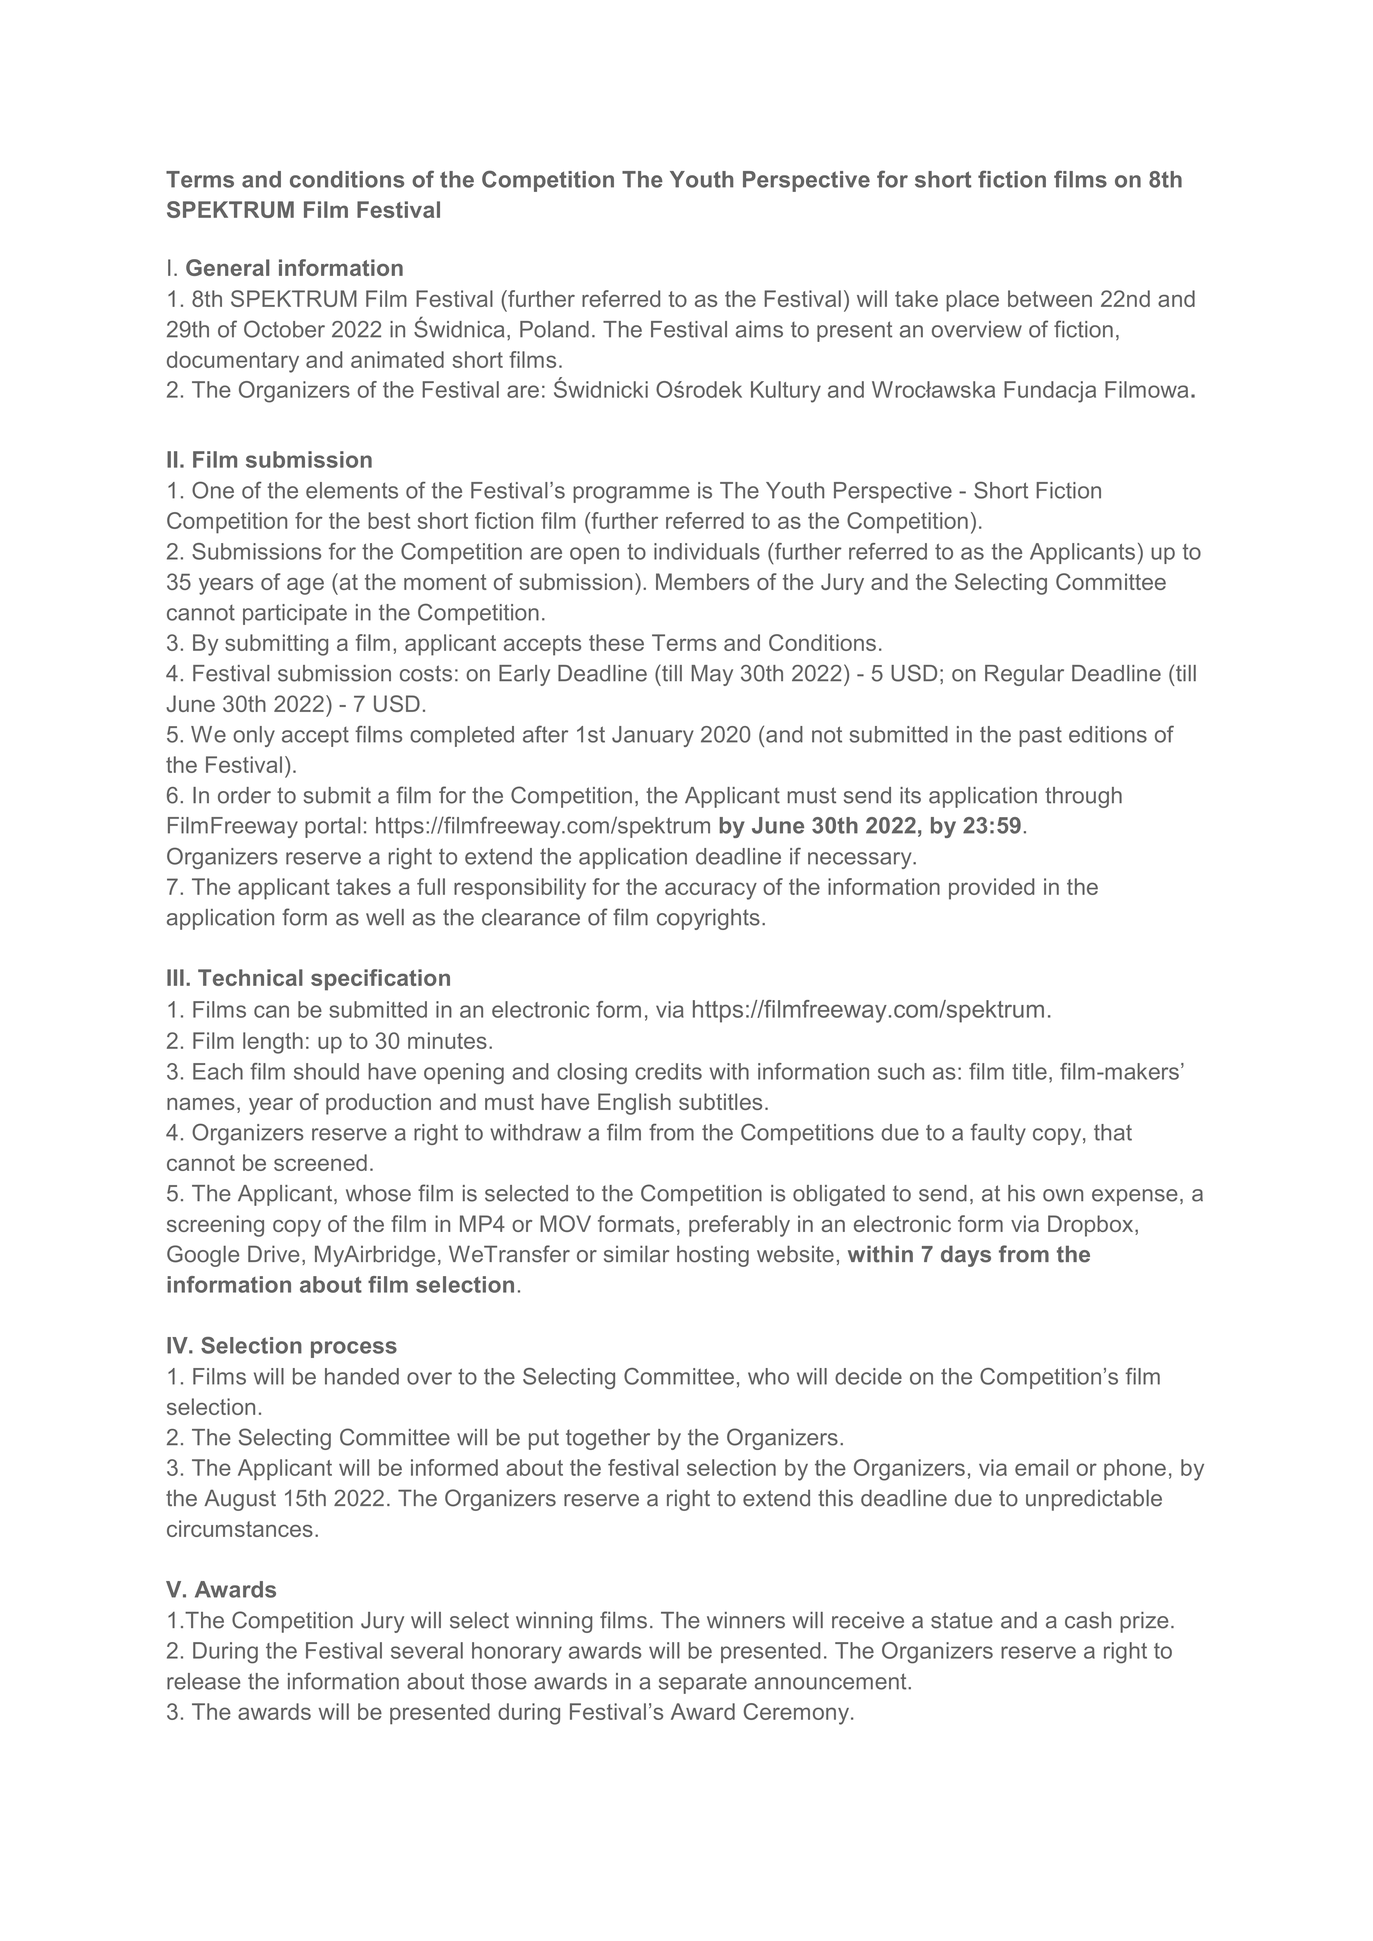 The width and height of the screenshot is (1373, 1941). Describe the element at coordinates (636, 1254) in the screenshot. I see `similar` at that location.
